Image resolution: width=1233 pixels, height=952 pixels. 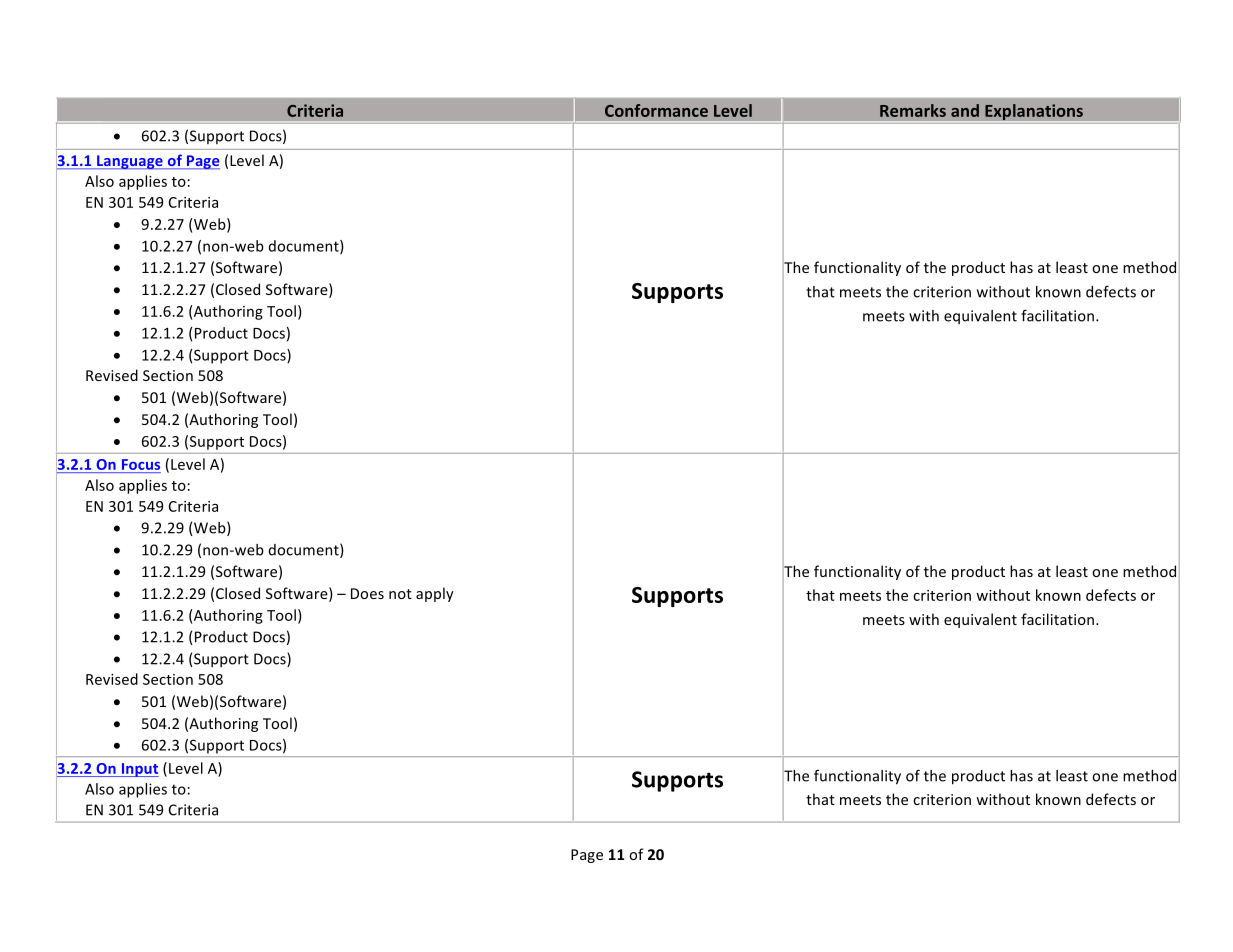 I want to click on Input, so click(x=139, y=770).
